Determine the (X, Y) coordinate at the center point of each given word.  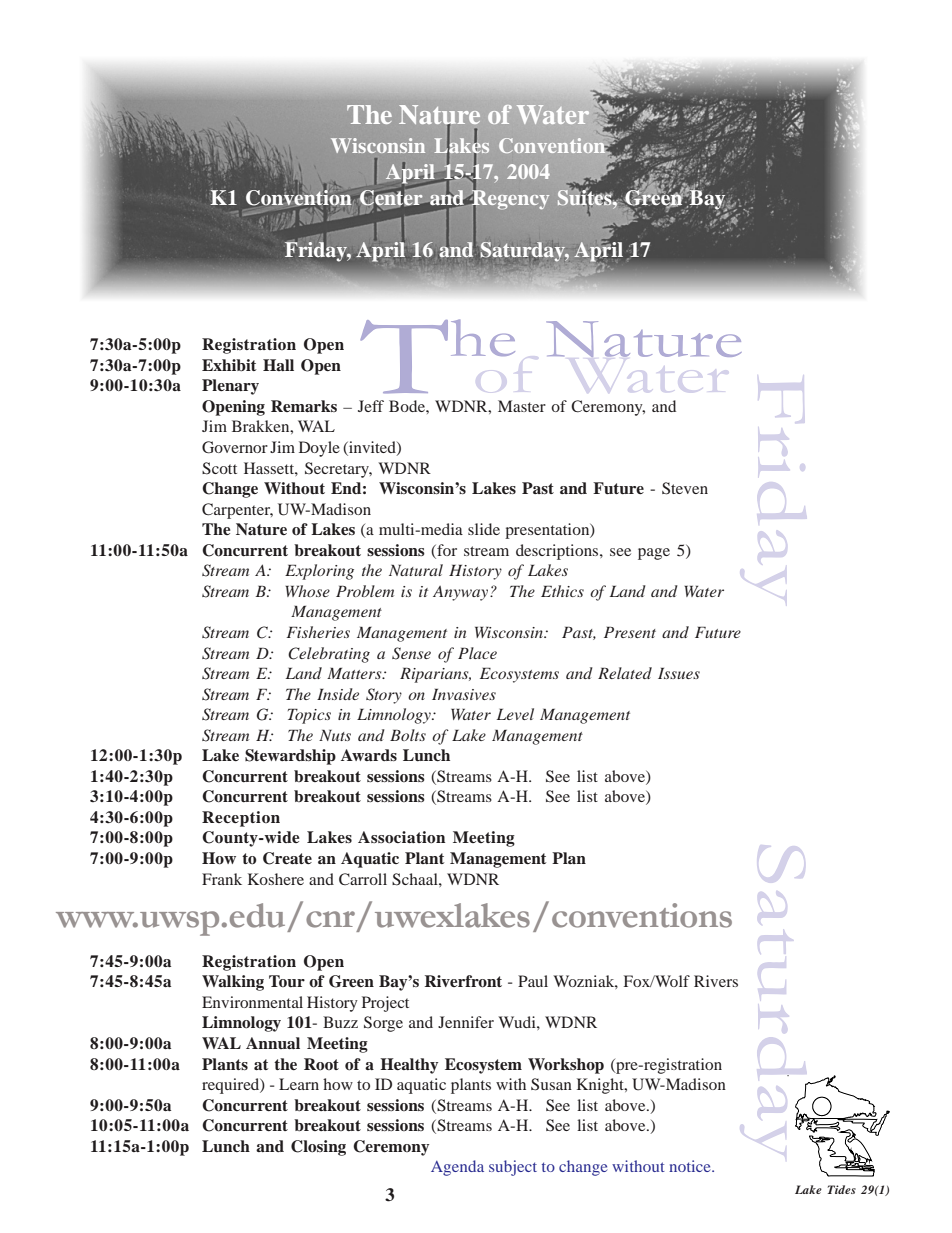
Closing (318, 1148)
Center (391, 197)
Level (515, 714)
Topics (309, 716)
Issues (679, 673)
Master (522, 406)
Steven (685, 488)
